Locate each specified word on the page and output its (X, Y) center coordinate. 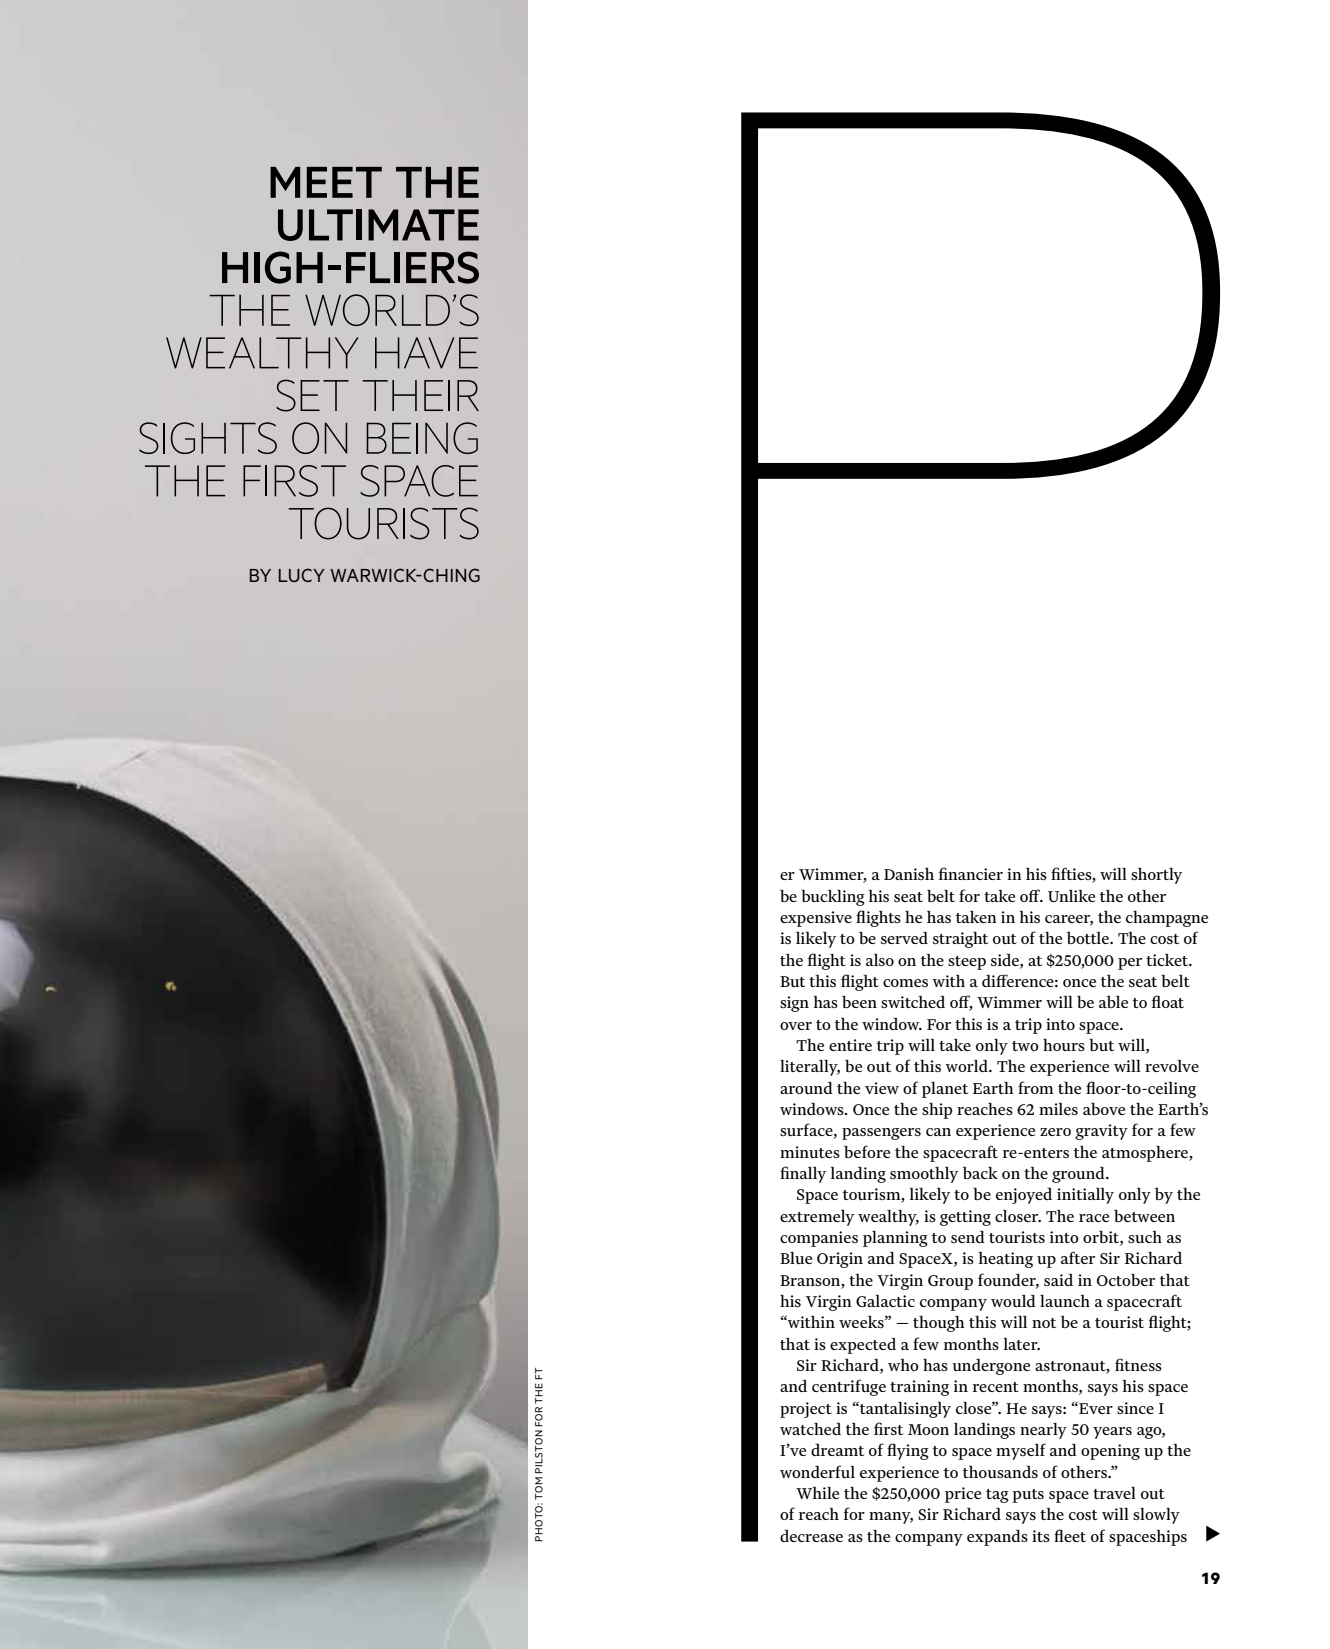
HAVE (426, 353)
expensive (816, 919)
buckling (833, 898)
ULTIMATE (378, 225)
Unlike (1071, 896)
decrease (811, 1536)
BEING (422, 438)
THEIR (421, 395)
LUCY (302, 575)
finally (803, 1174)
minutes (810, 1152)
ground (1079, 1175)
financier (971, 873)
